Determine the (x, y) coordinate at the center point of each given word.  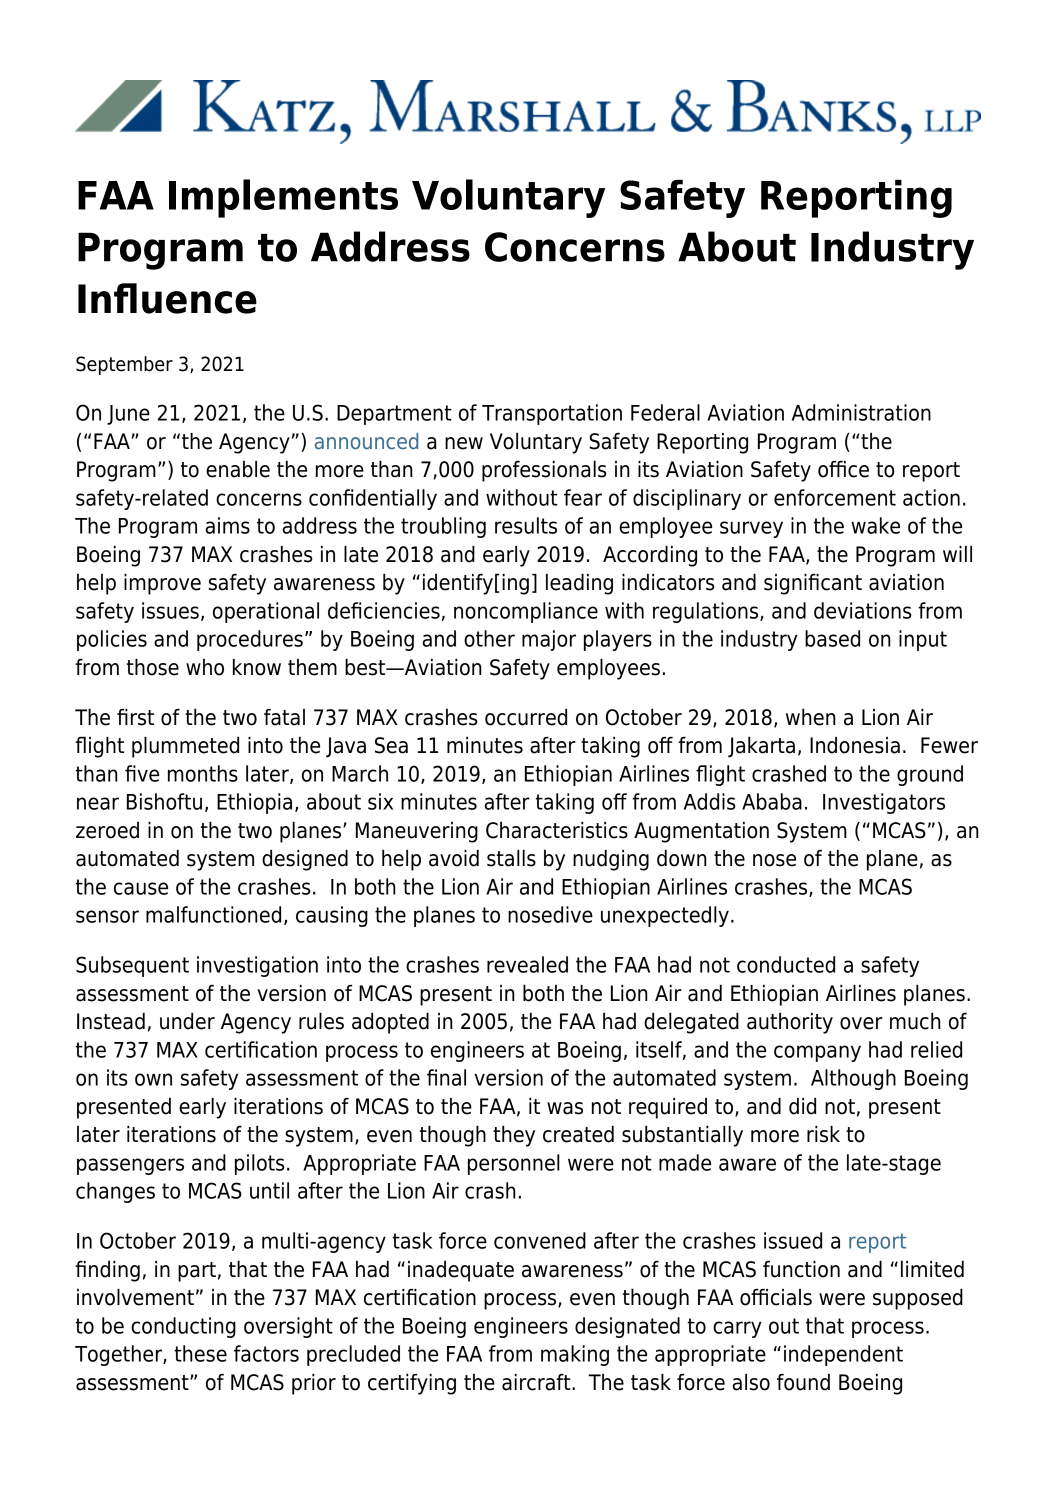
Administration (861, 412)
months (203, 773)
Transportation (552, 414)
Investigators (884, 803)
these (200, 1353)
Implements (283, 198)
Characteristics (557, 830)
